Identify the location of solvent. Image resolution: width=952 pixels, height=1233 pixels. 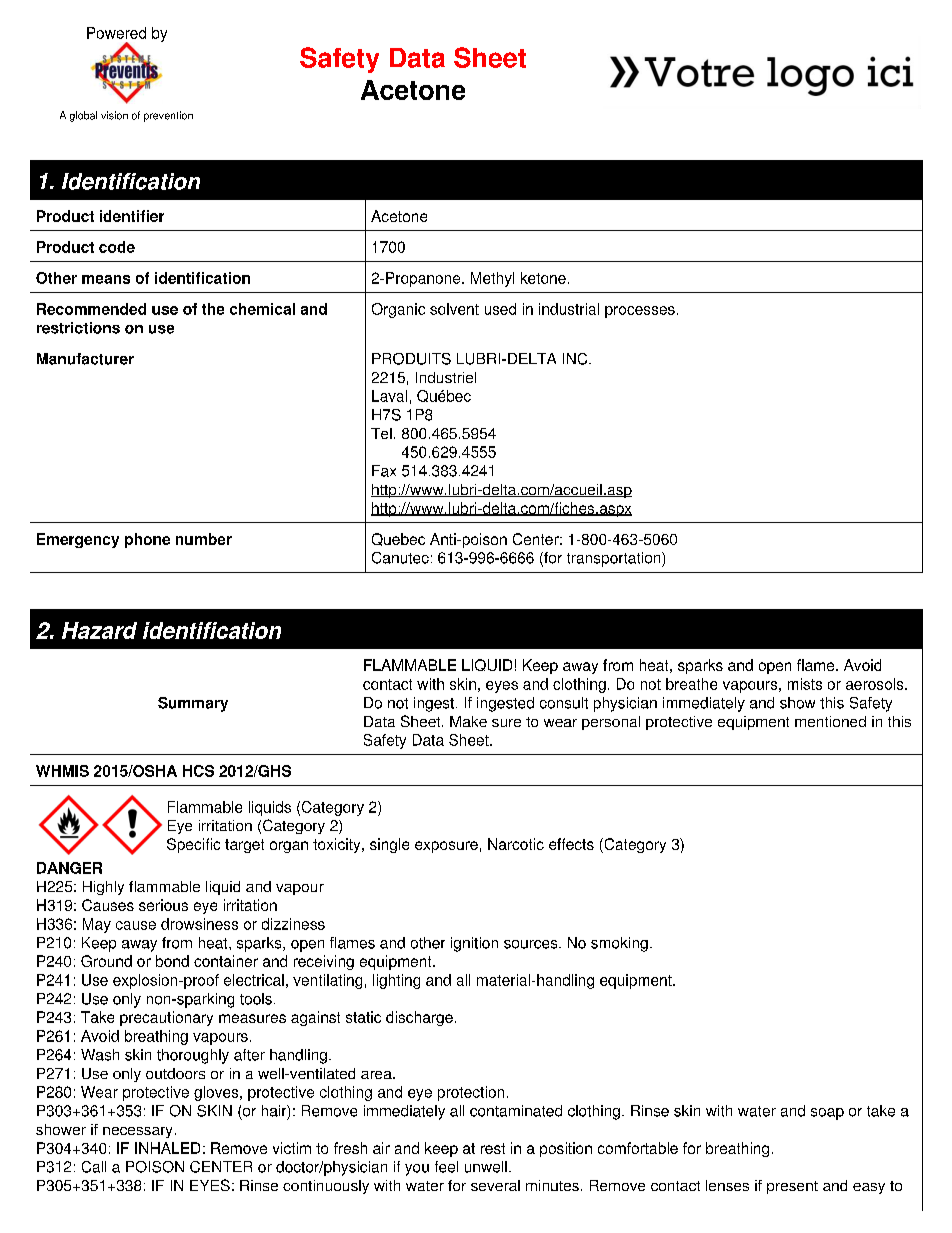
(454, 309).
